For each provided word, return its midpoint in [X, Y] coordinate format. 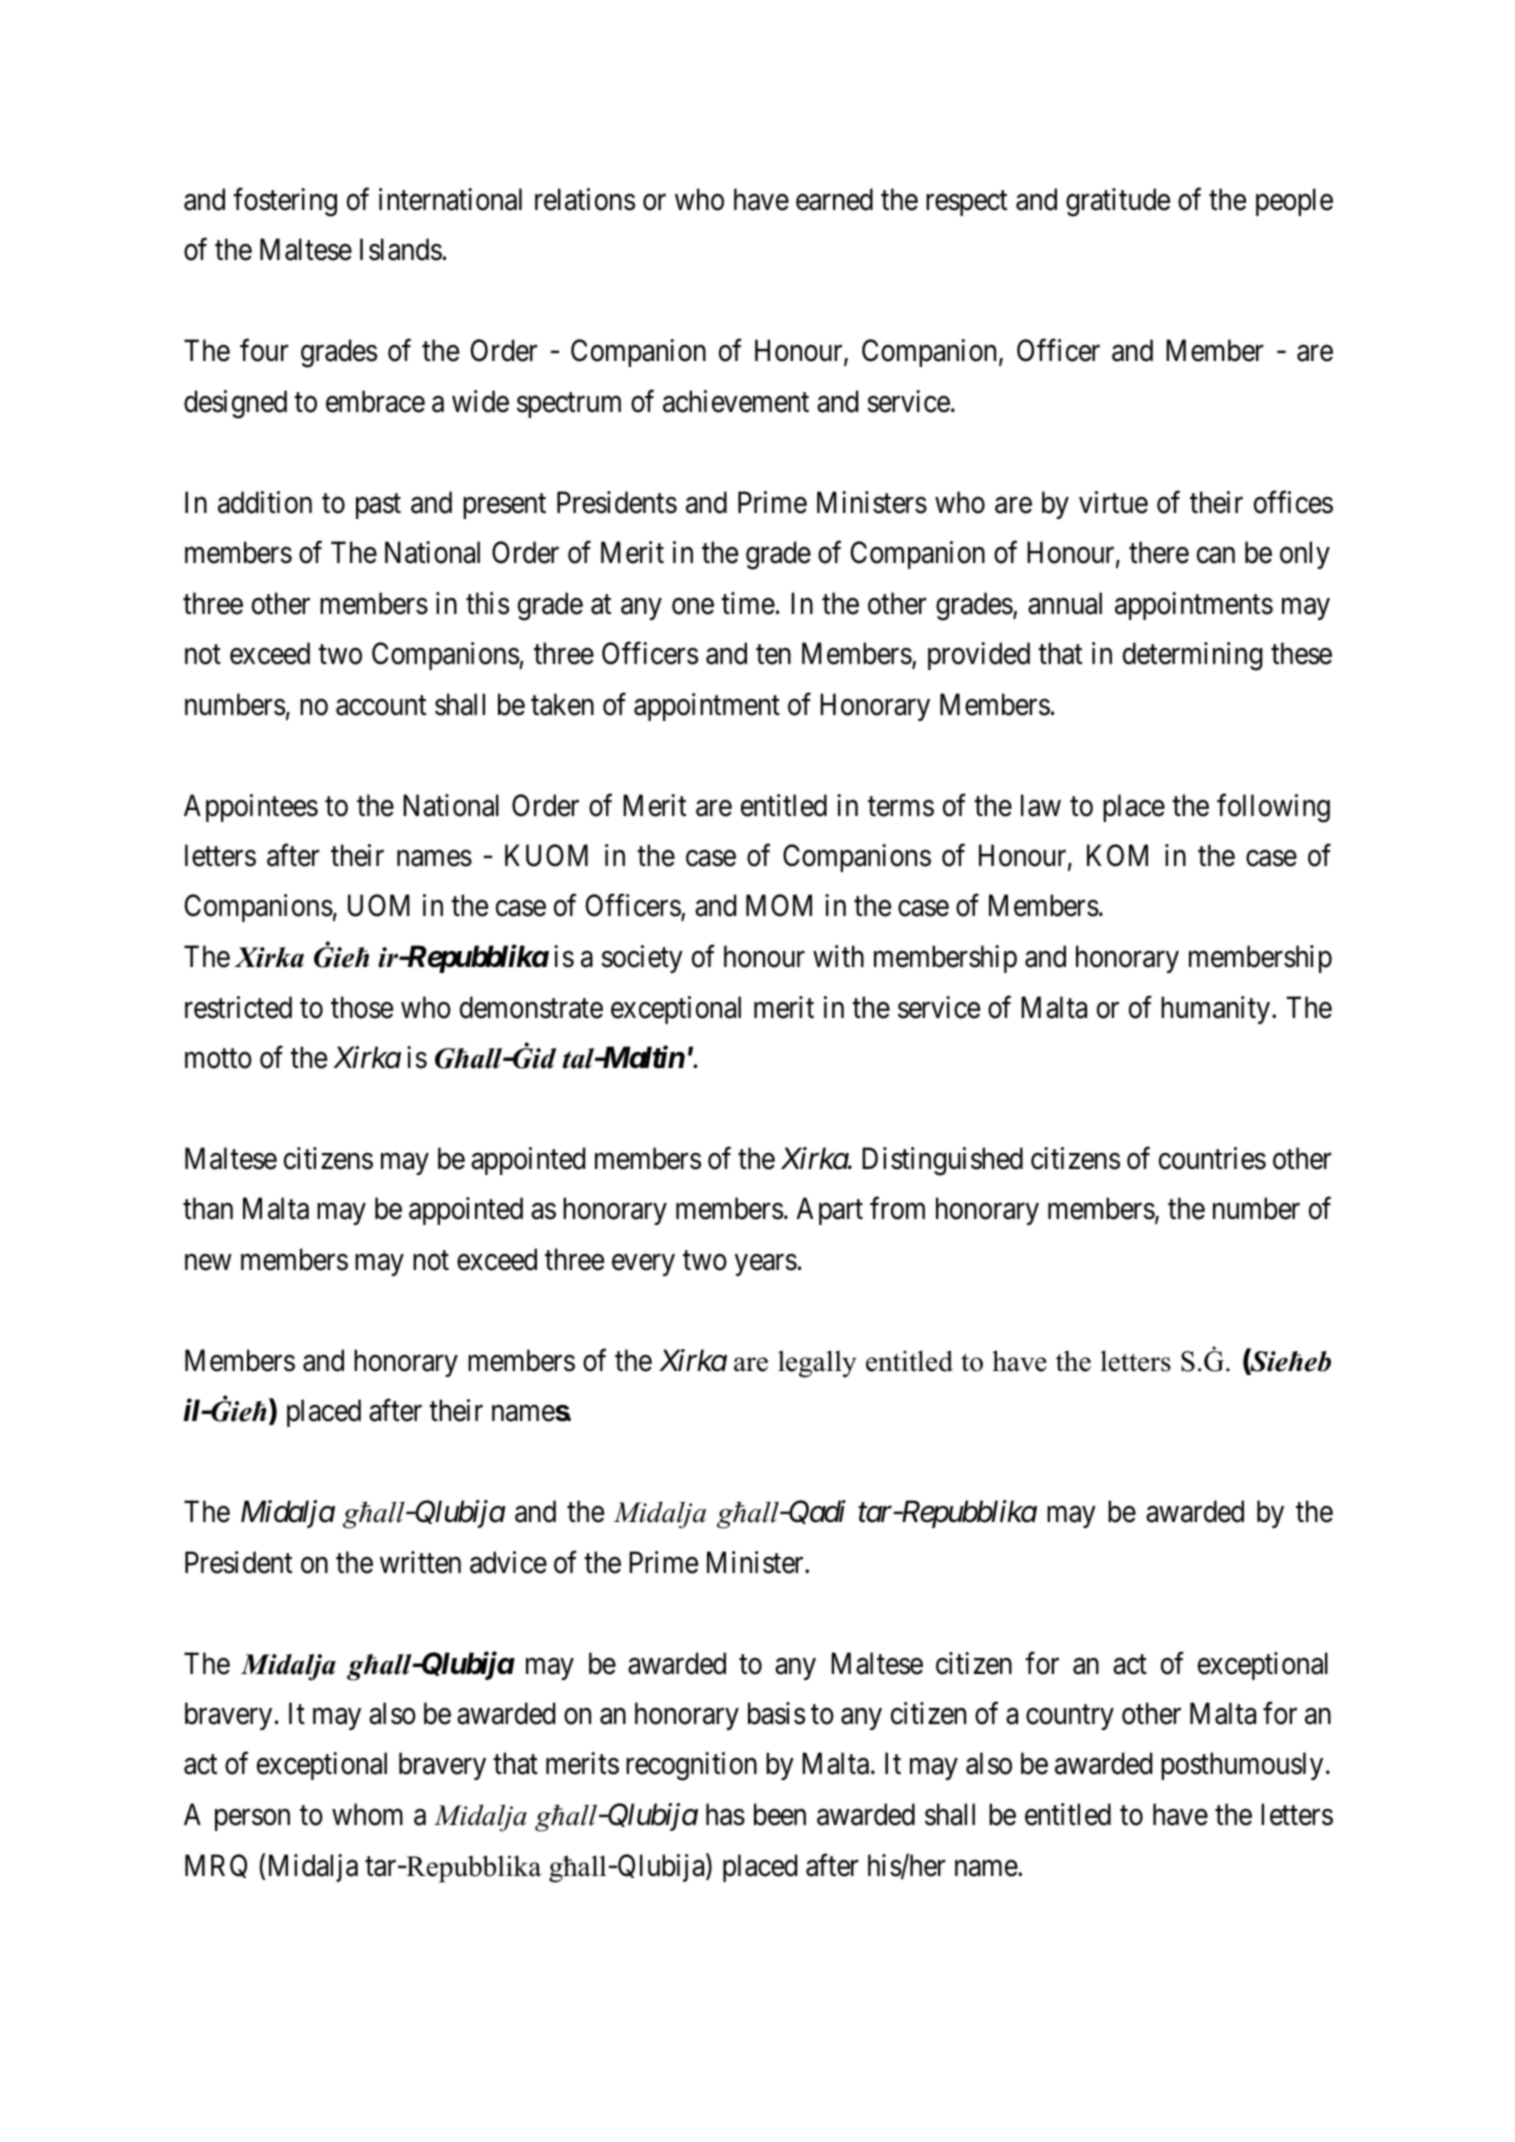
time [748, 603]
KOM [1117, 855]
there [1159, 552]
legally [817, 1364]
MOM [779, 906]
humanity [1215, 1010]
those [362, 1007]
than [208, 1208]
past [378, 506]
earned [834, 199]
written [420, 1562]
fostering [285, 202]
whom [367, 1814]
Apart [830, 1211]
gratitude [1118, 202]
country [1070, 1717]
